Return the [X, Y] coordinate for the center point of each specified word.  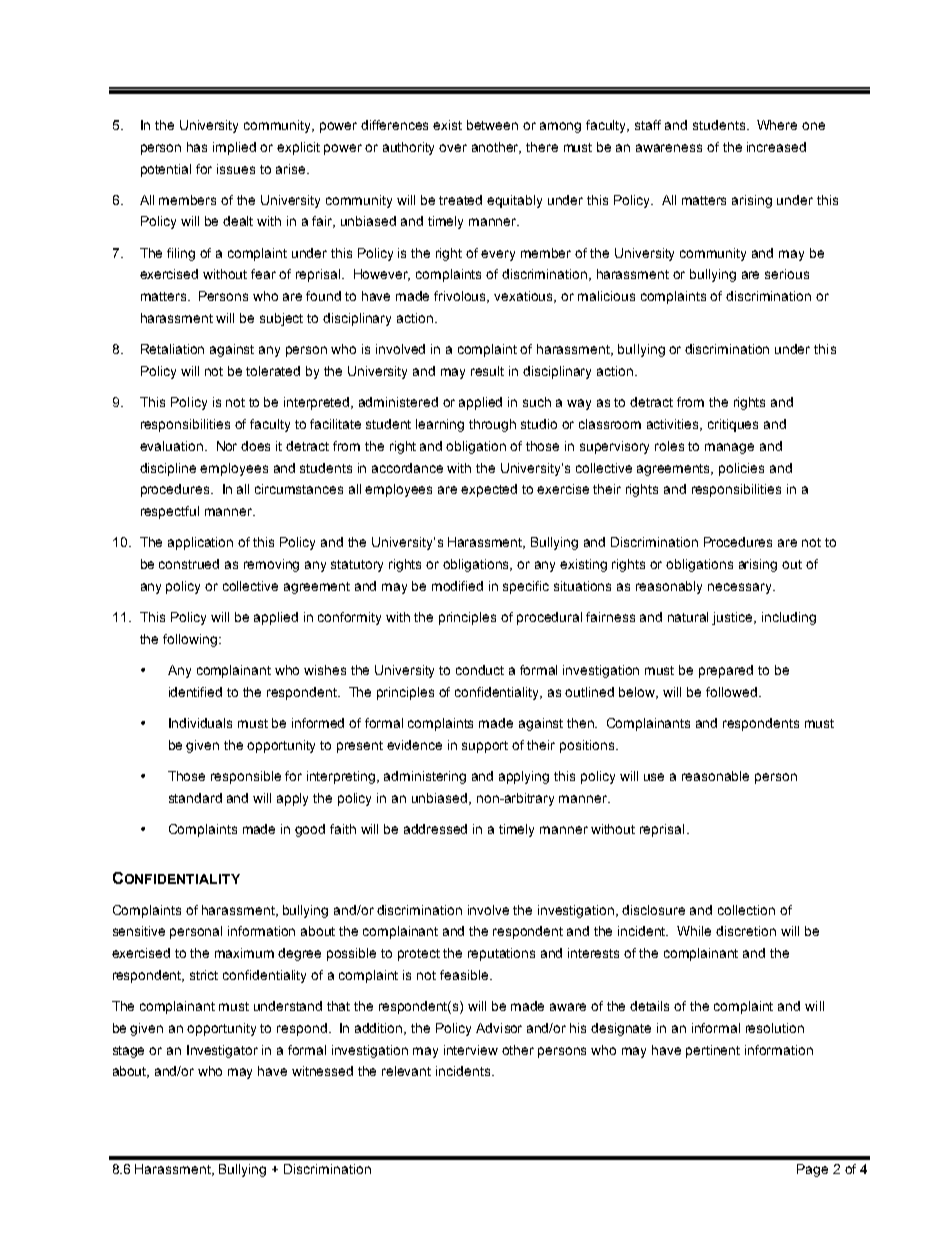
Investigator [222, 1051]
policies [741, 469]
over [453, 148]
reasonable [715, 776]
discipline [168, 469]
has [197, 147]
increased [776, 147]
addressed [435, 829]
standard [195, 798]
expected [489, 490]
